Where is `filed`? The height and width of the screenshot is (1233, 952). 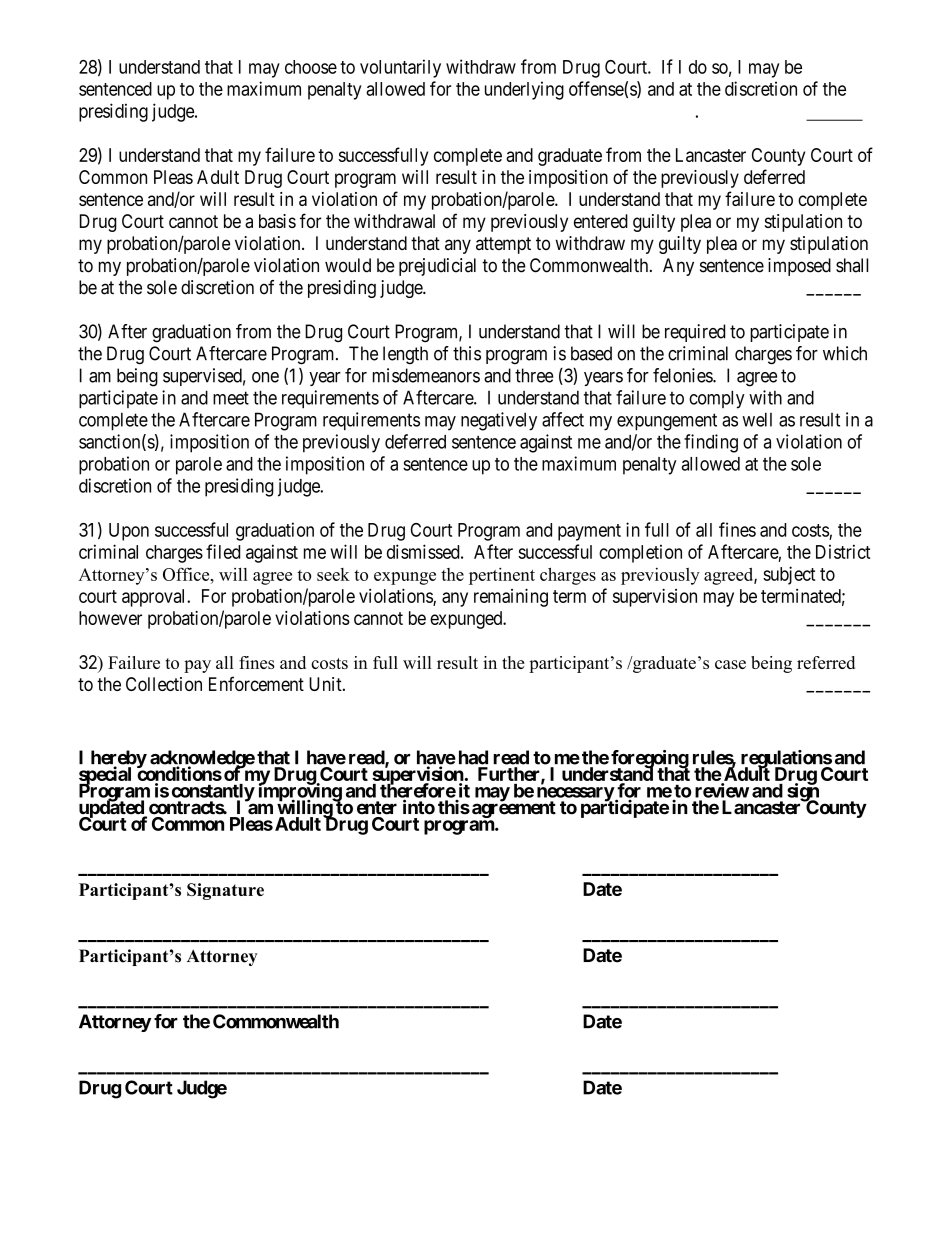
filed is located at coordinates (223, 551).
